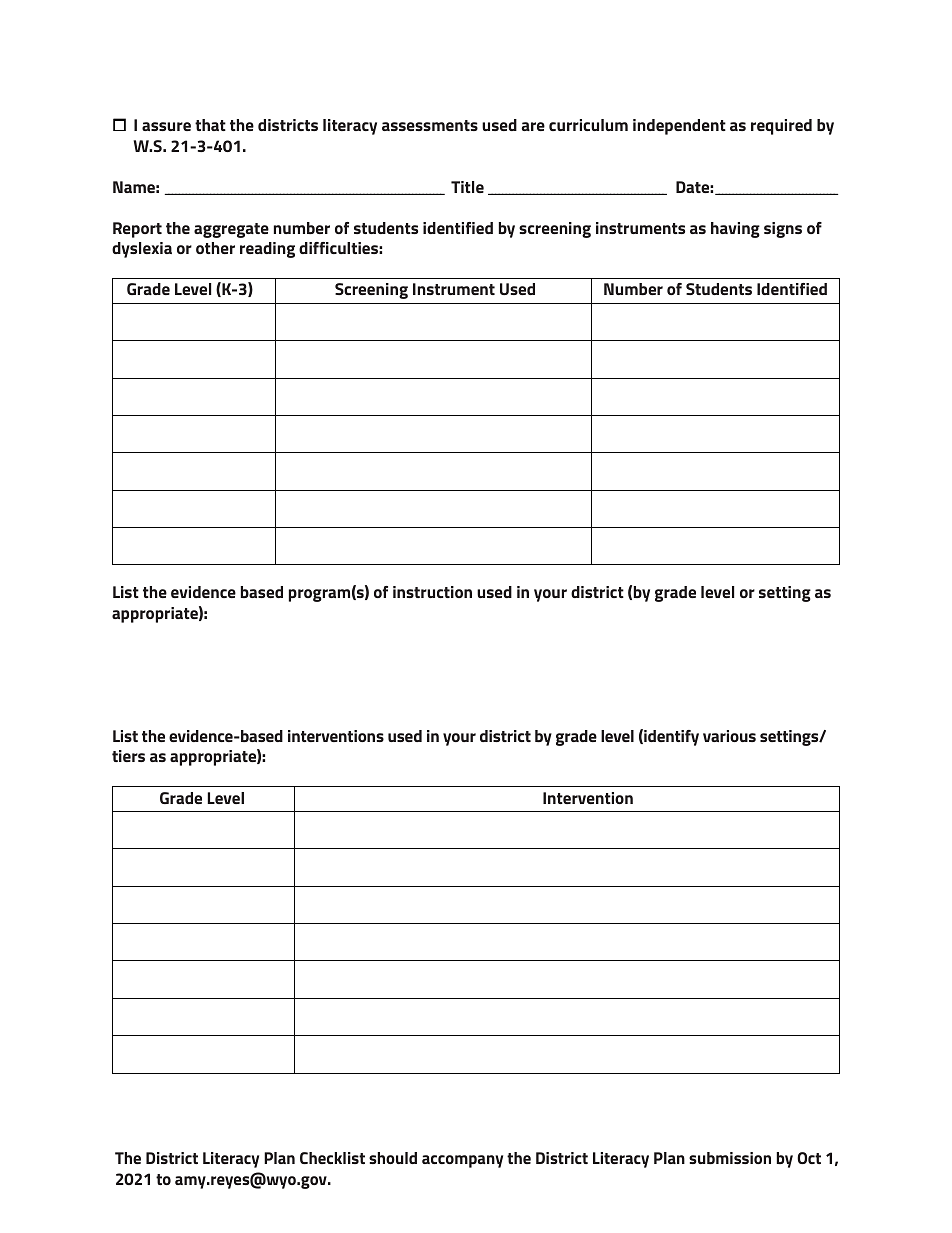 The height and width of the screenshot is (1233, 952). Describe the element at coordinates (679, 127) in the screenshot. I see `independent` at that location.
